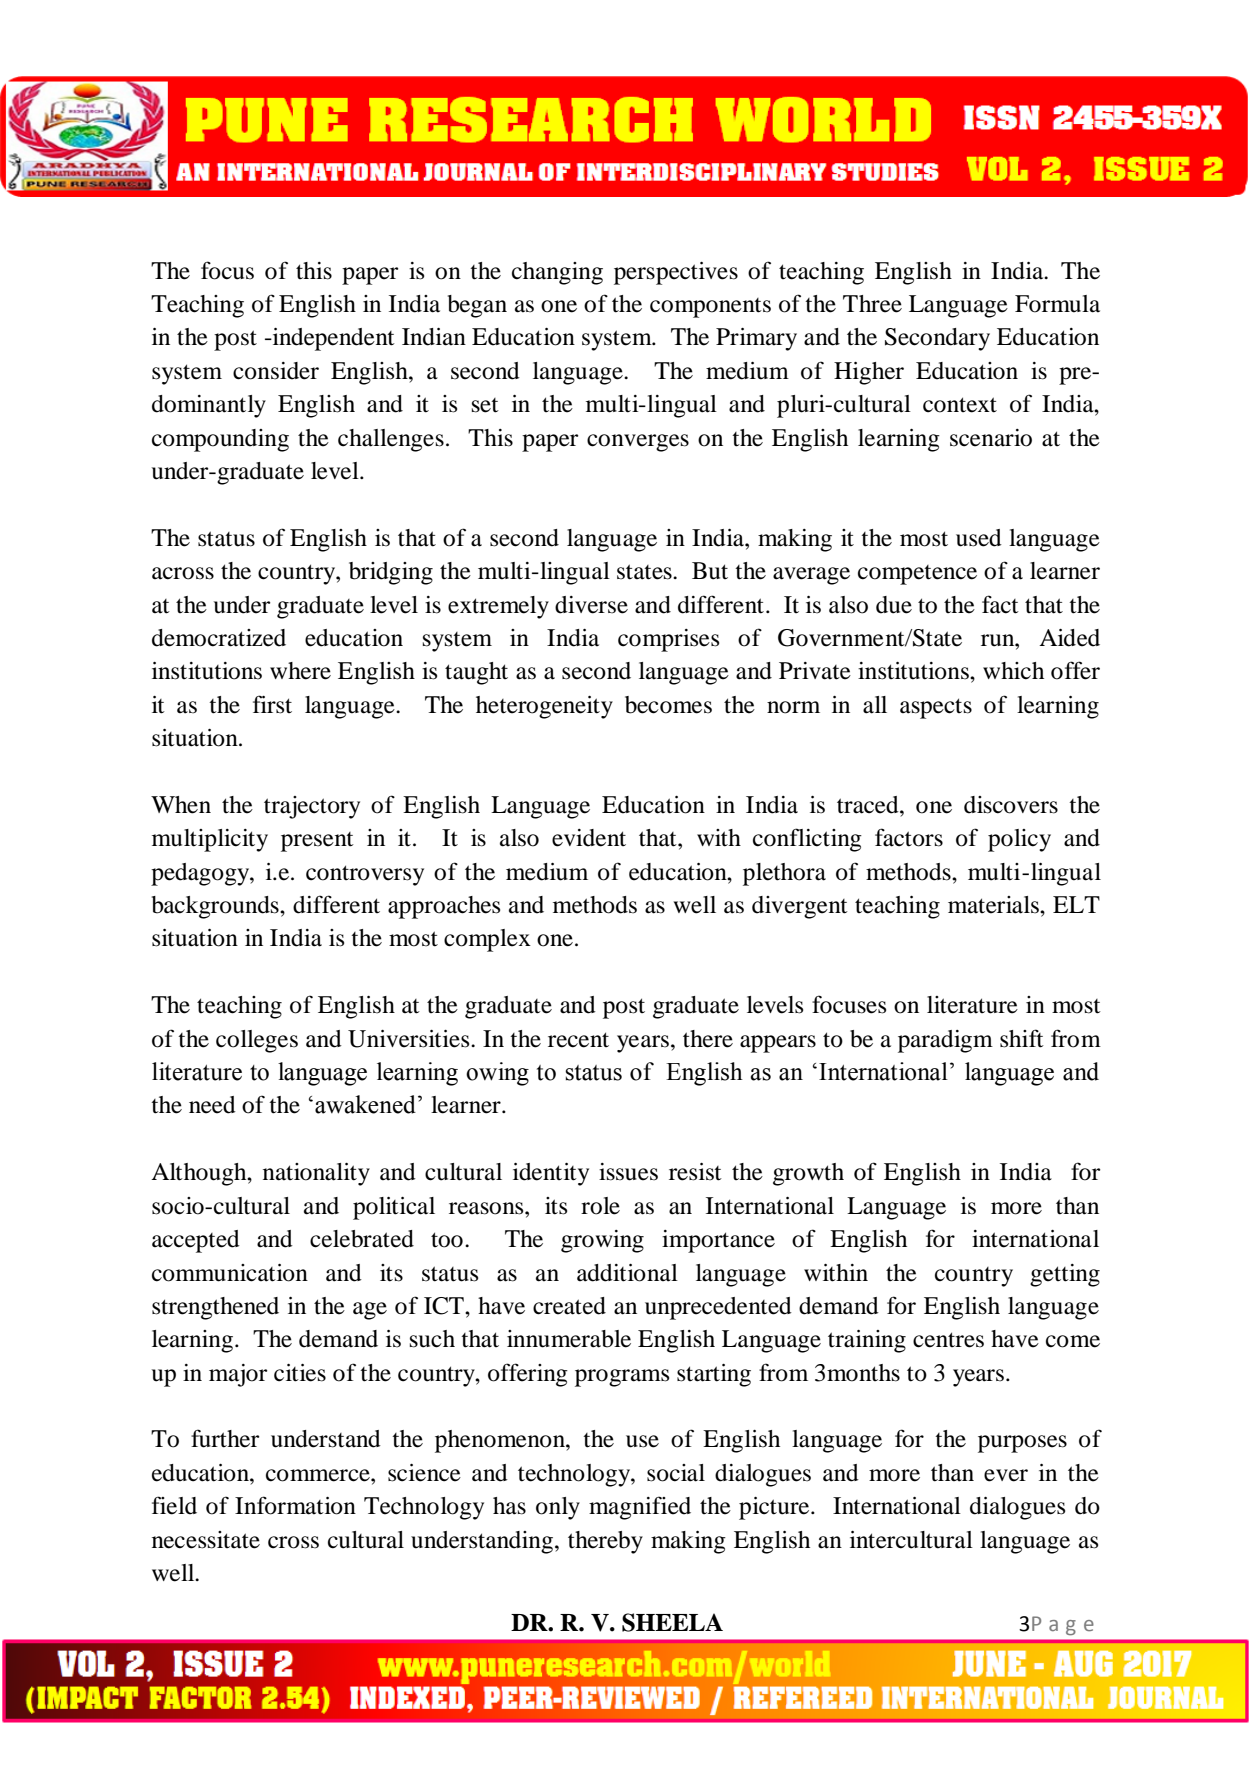  Describe the element at coordinates (333, 339) in the screenshot. I see `independent` at that location.
